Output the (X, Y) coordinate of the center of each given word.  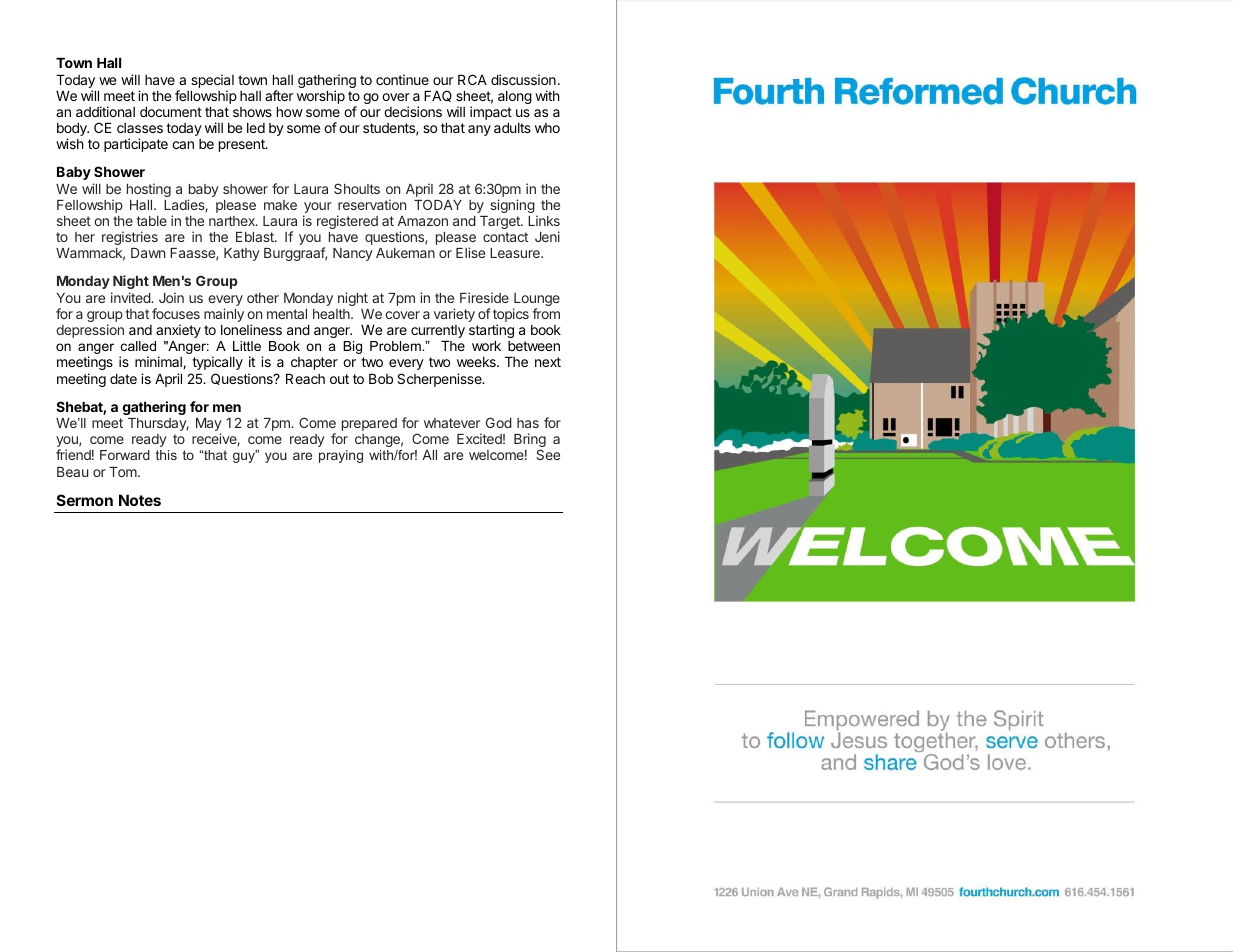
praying (341, 456)
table (151, 221)
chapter (314, 363)
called (138, 346)
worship (321, 97)
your (317, 209)
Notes (140, 500)
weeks (477, 362)
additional (105, 111)
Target (501, 222)
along (515, 97)
